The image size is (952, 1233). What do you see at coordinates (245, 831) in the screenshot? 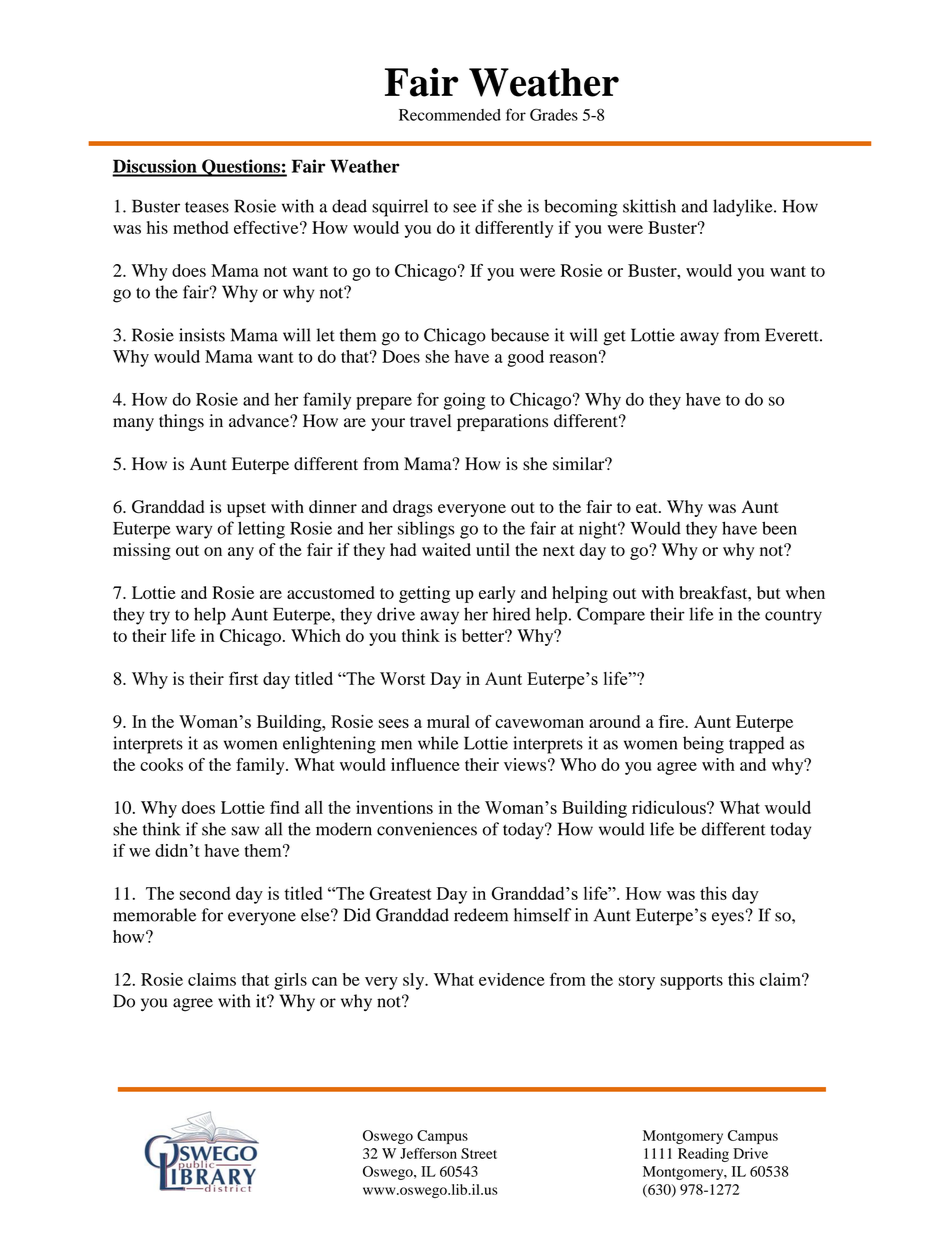
I see `saw` at bounding box center [245, 831].
